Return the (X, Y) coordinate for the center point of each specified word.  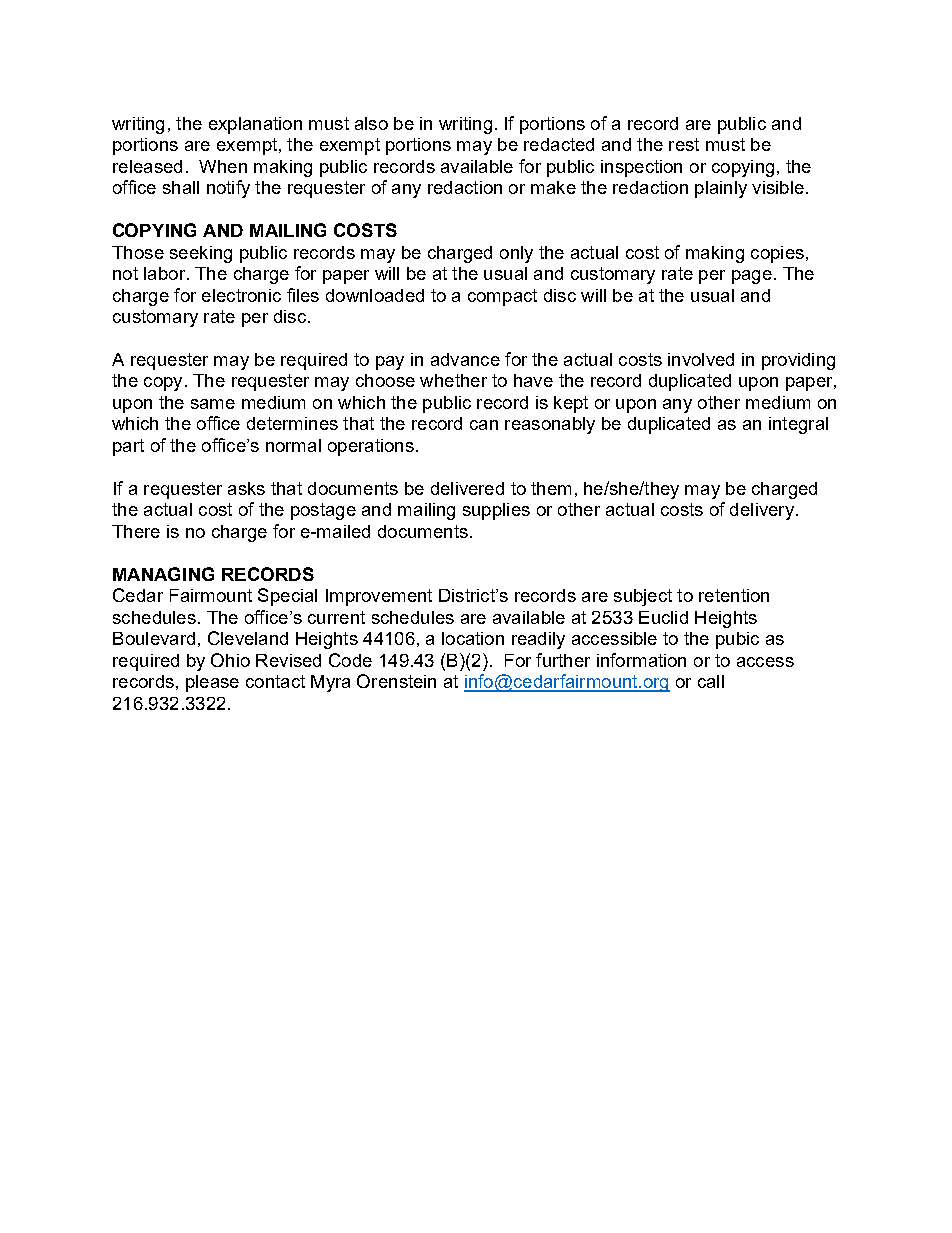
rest (684, 144)
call (711, 681)
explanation (255, 125)
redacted (559, 144)
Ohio (230, 660)
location (473, 638)
